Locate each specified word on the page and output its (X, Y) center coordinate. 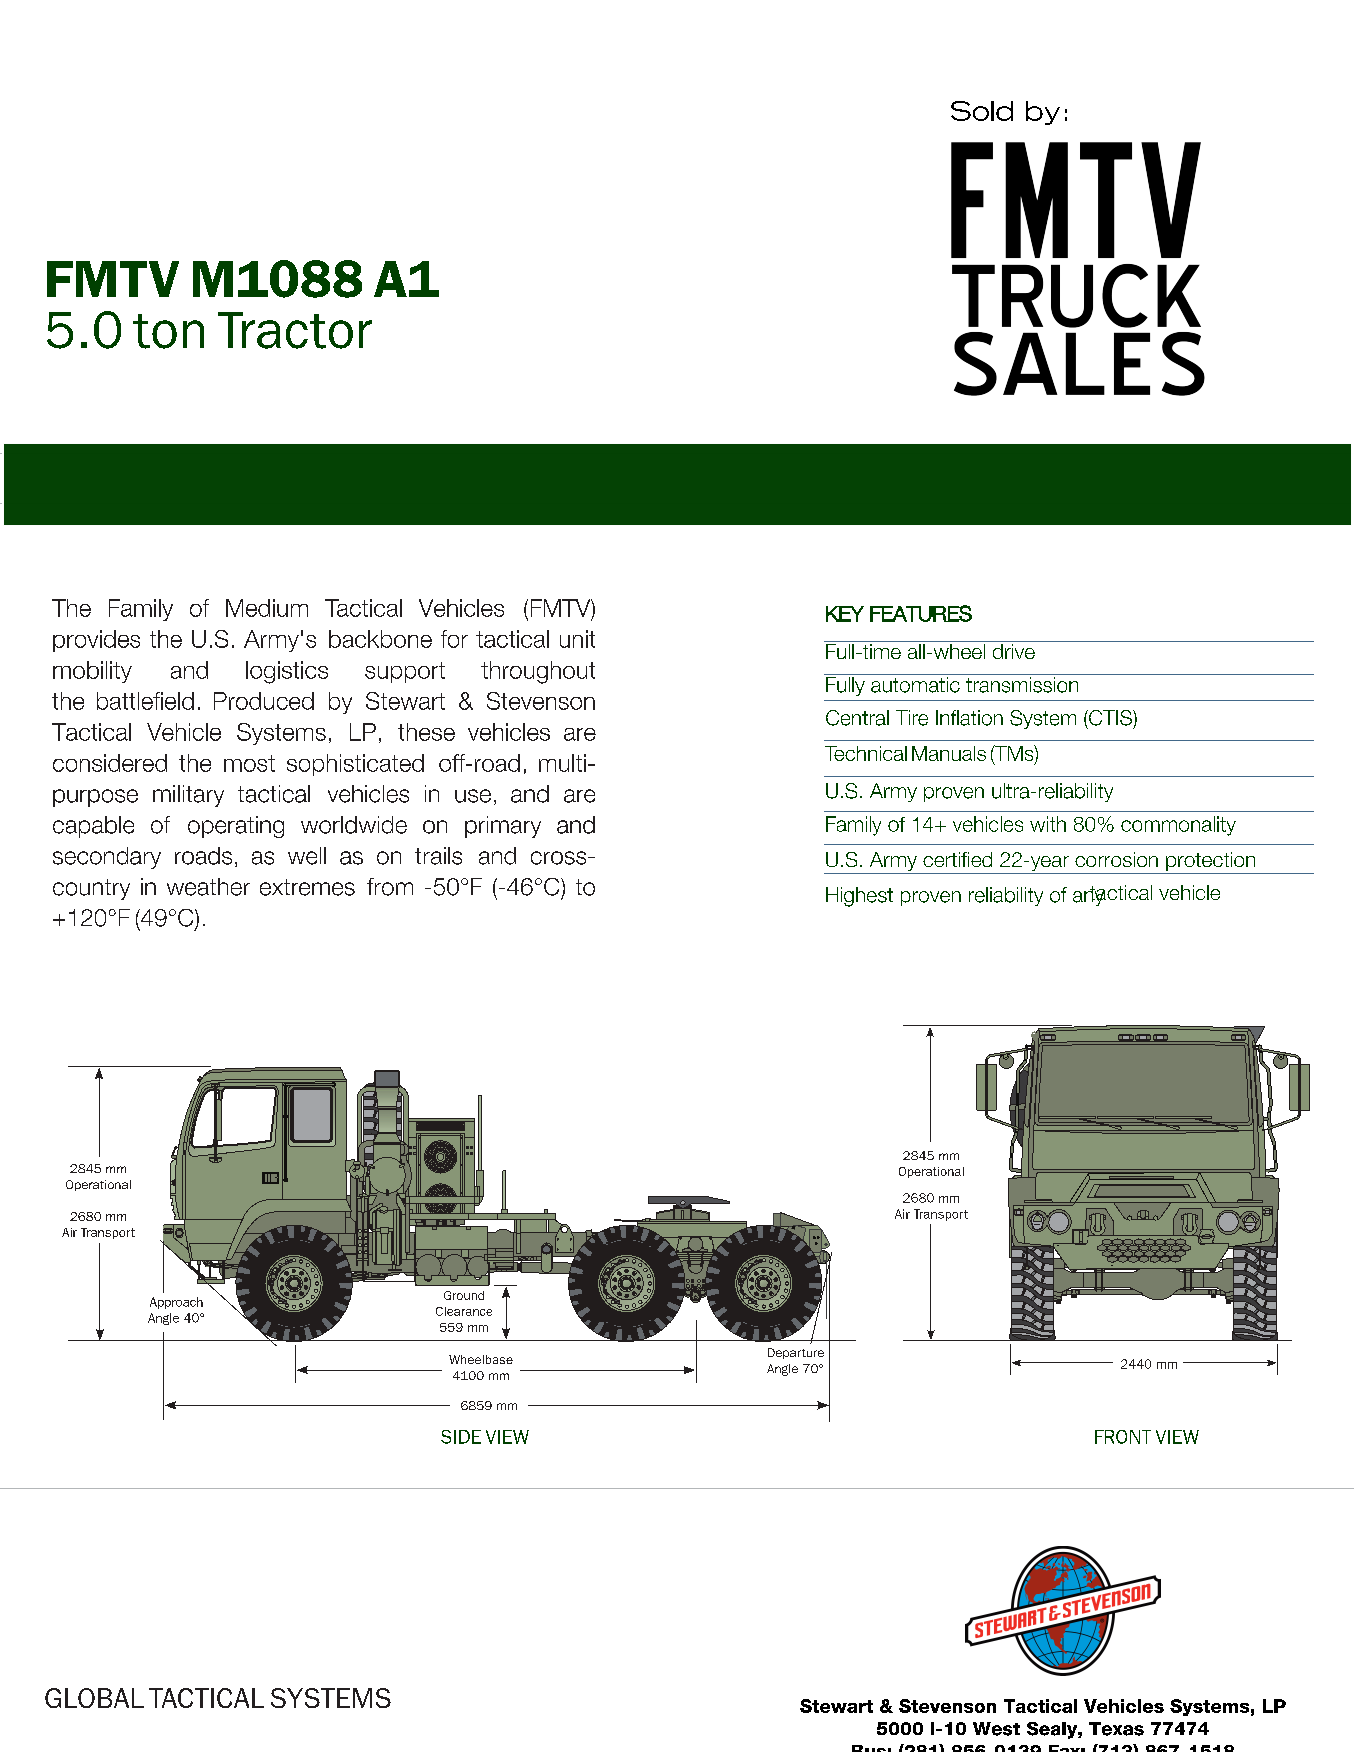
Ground (464, 1295)
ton (168, 331)
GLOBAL (94, 1698)
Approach (176, 1303)
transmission (1022, 683)
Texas (1116, 1729)
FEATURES (921, 613)
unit (577, 639)
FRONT (1123, 1437)
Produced (264, 701)
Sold (982, 111)
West (996, 1729)
